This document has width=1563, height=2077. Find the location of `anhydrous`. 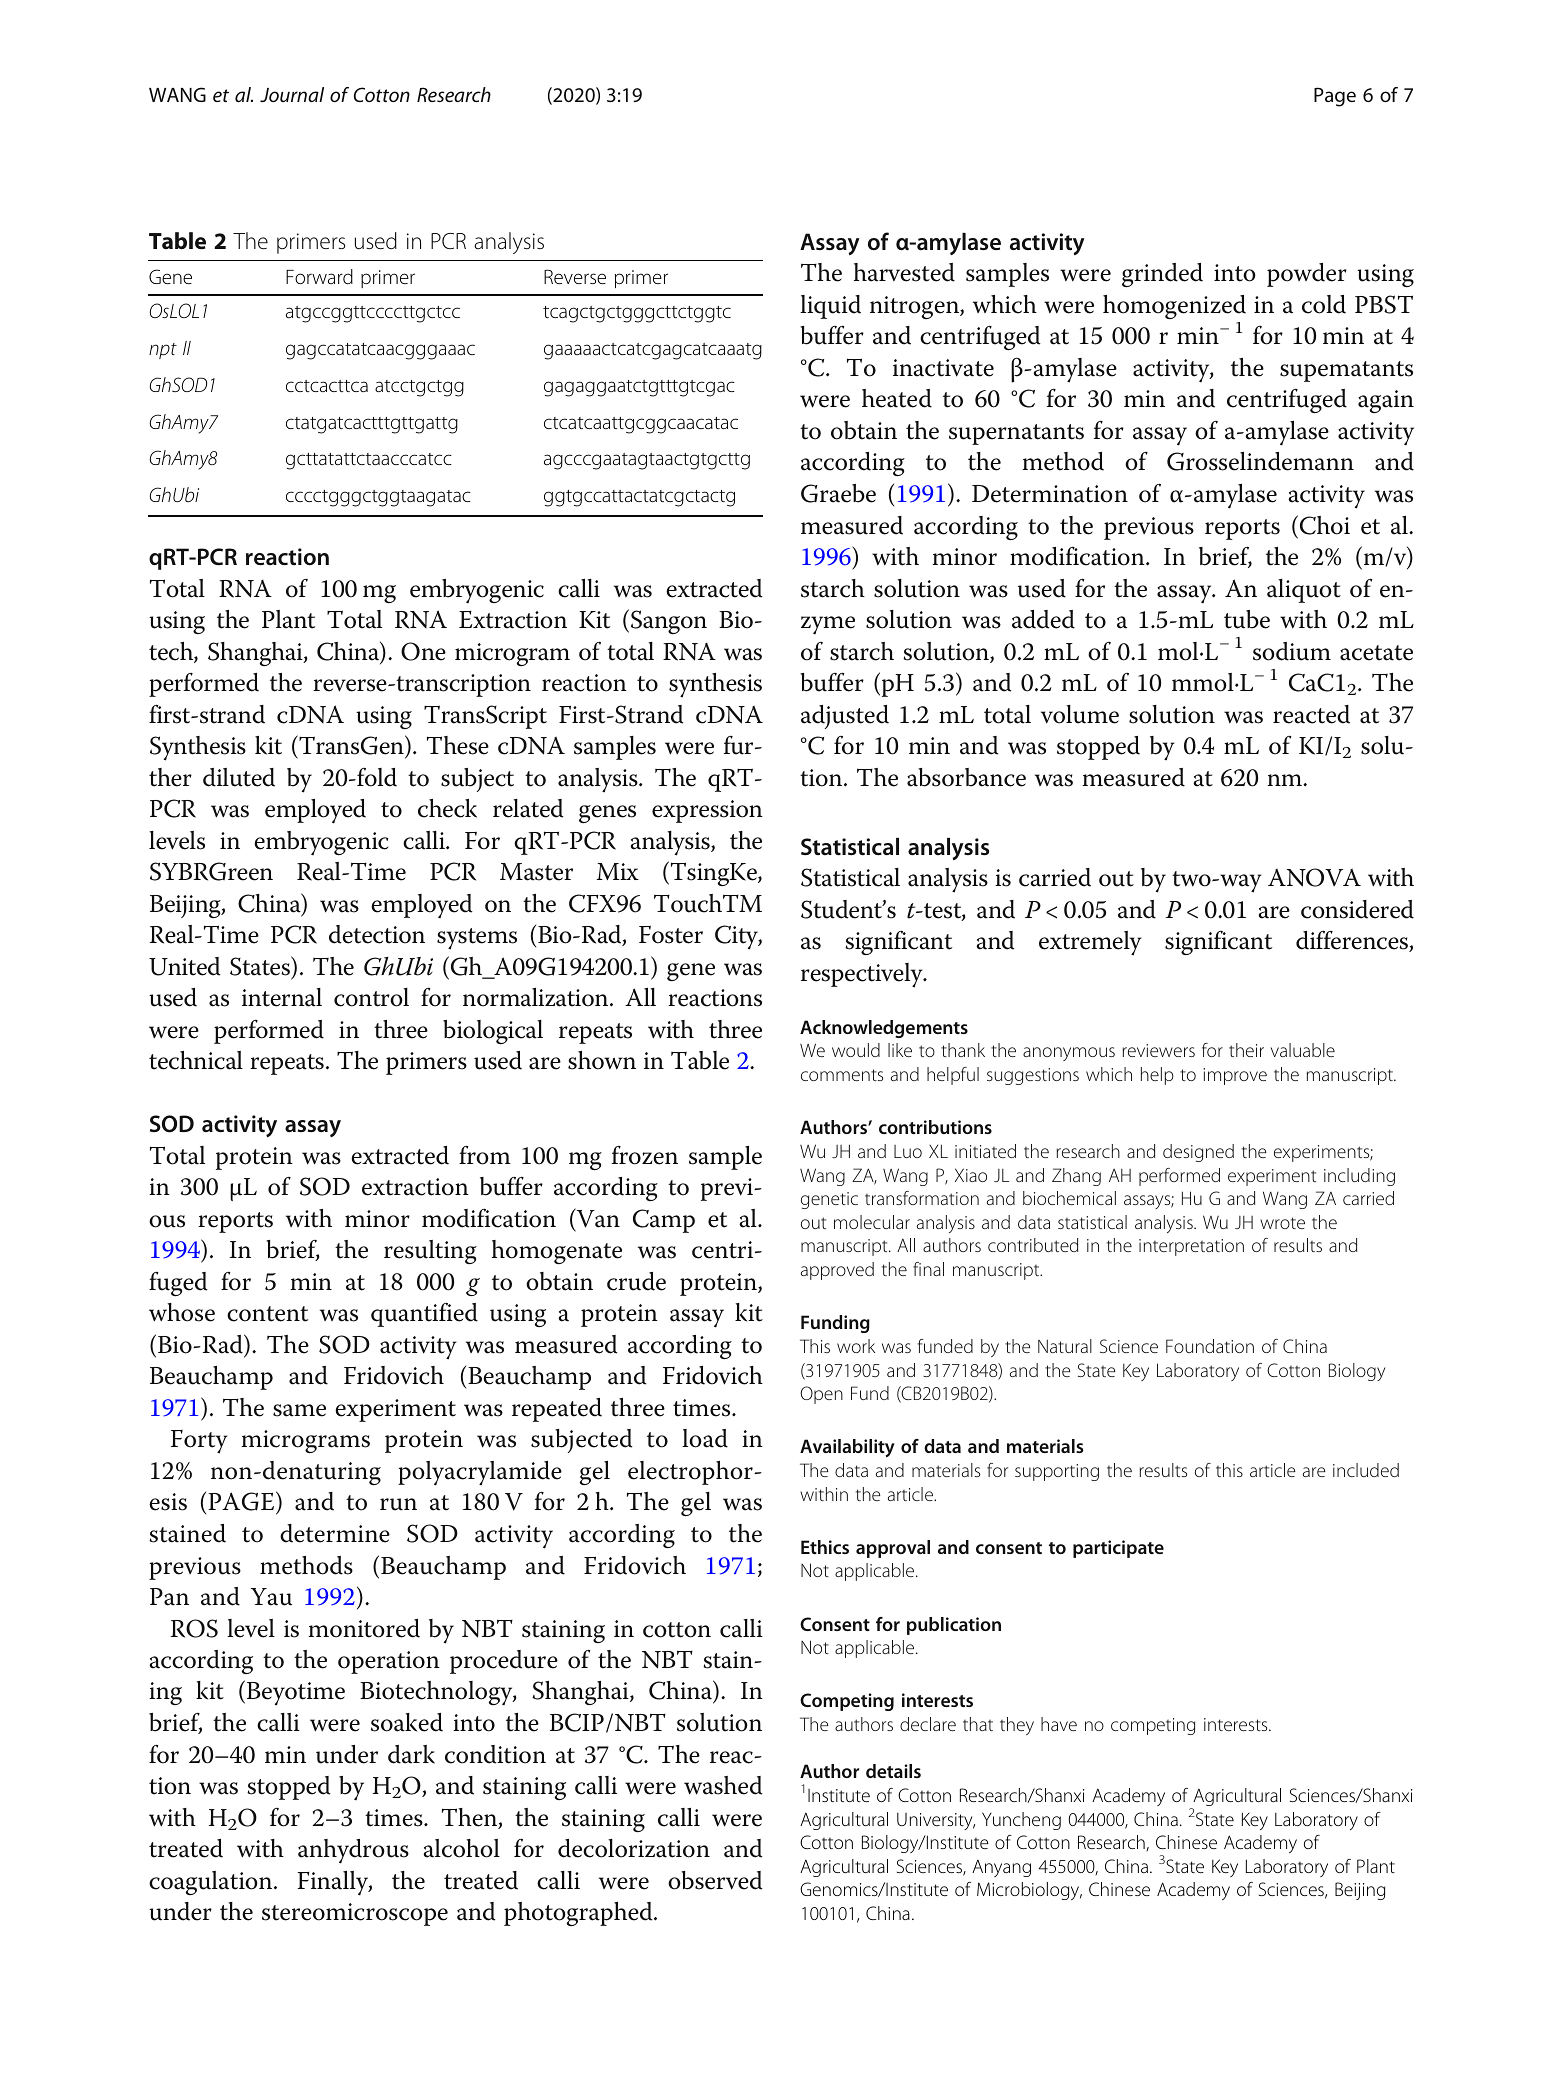

anhydrous is located at coordinates (353, 1851).
